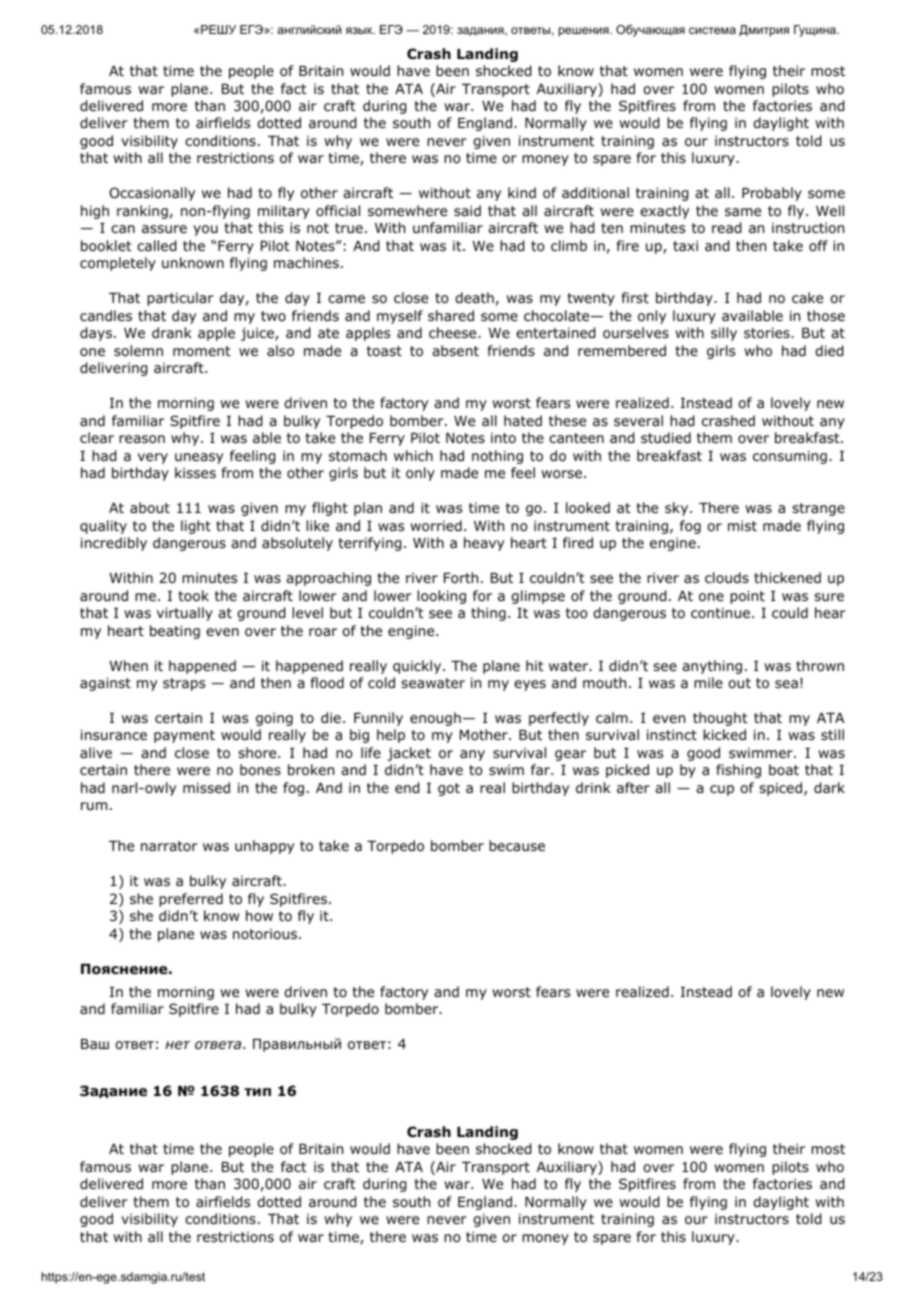 The height and width of the screenshot is (1308, 924). What do you see at coordinates (191, 900) in the screenshot?
I see `preferred` at bounding box center [191, 900].
